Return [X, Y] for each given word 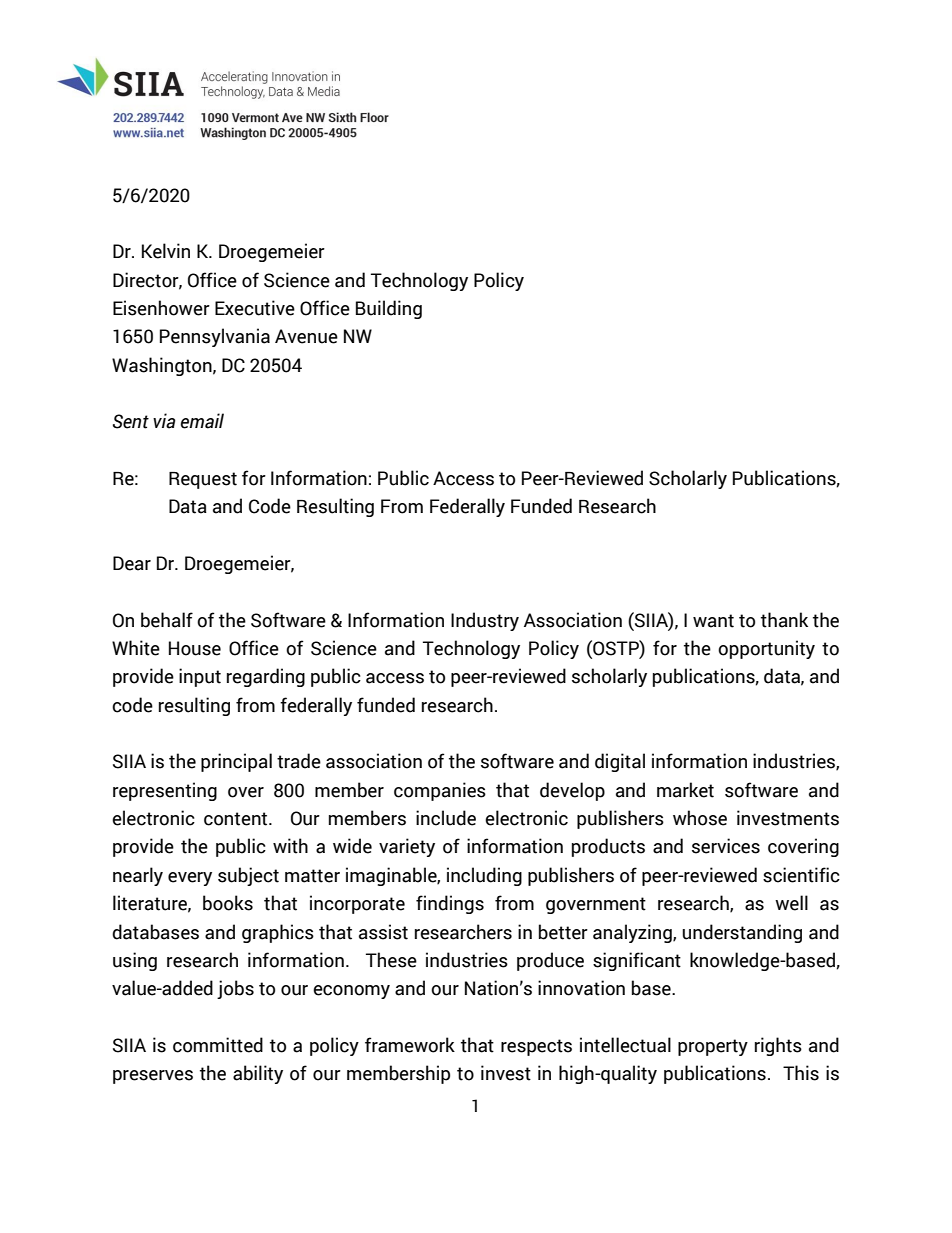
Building [389, 309]
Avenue [306, 336]
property [713, 1047]
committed [218, 1045]
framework [410, 1045]
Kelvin [166, 251]
